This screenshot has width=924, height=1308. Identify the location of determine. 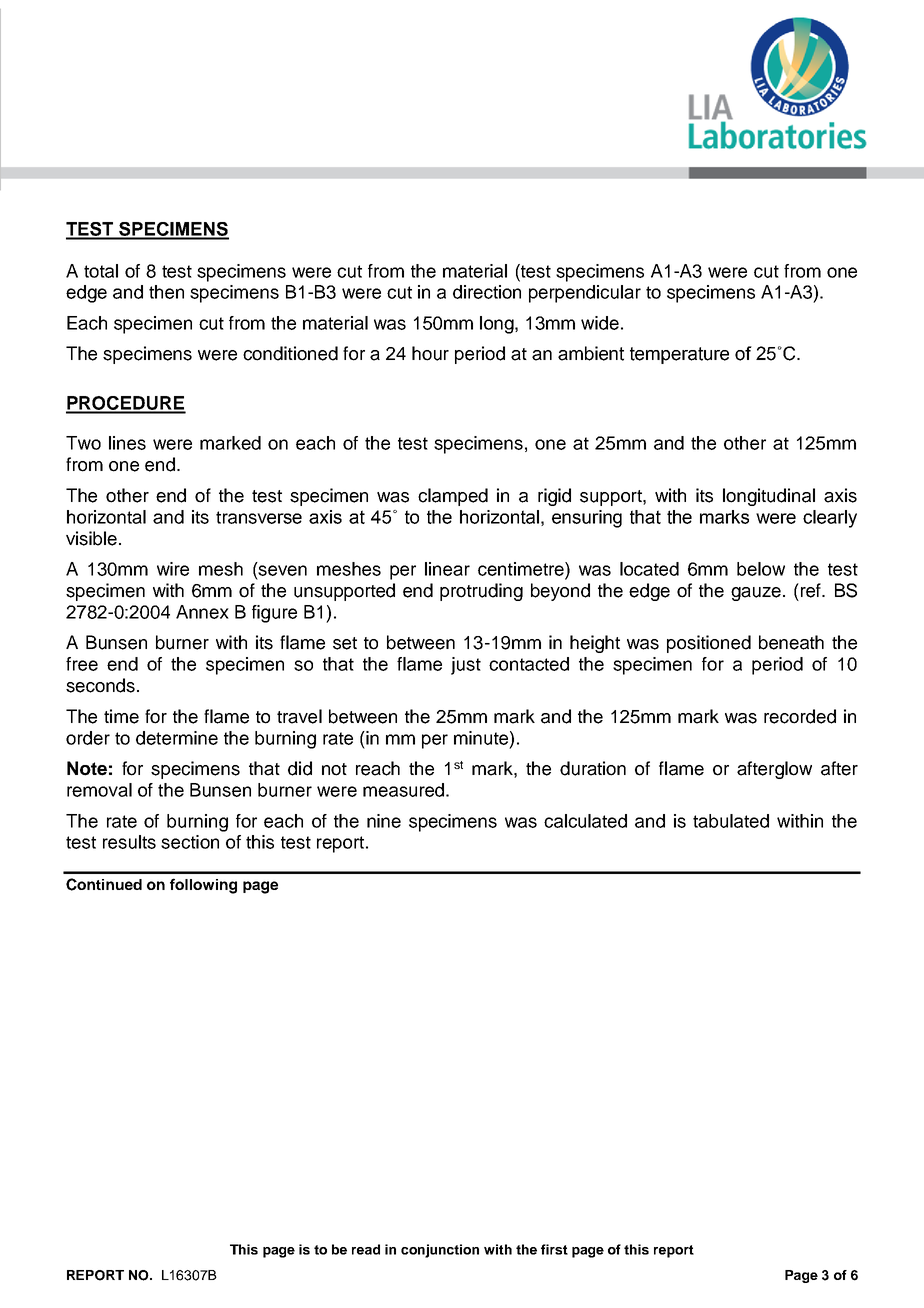
(177, 738).
